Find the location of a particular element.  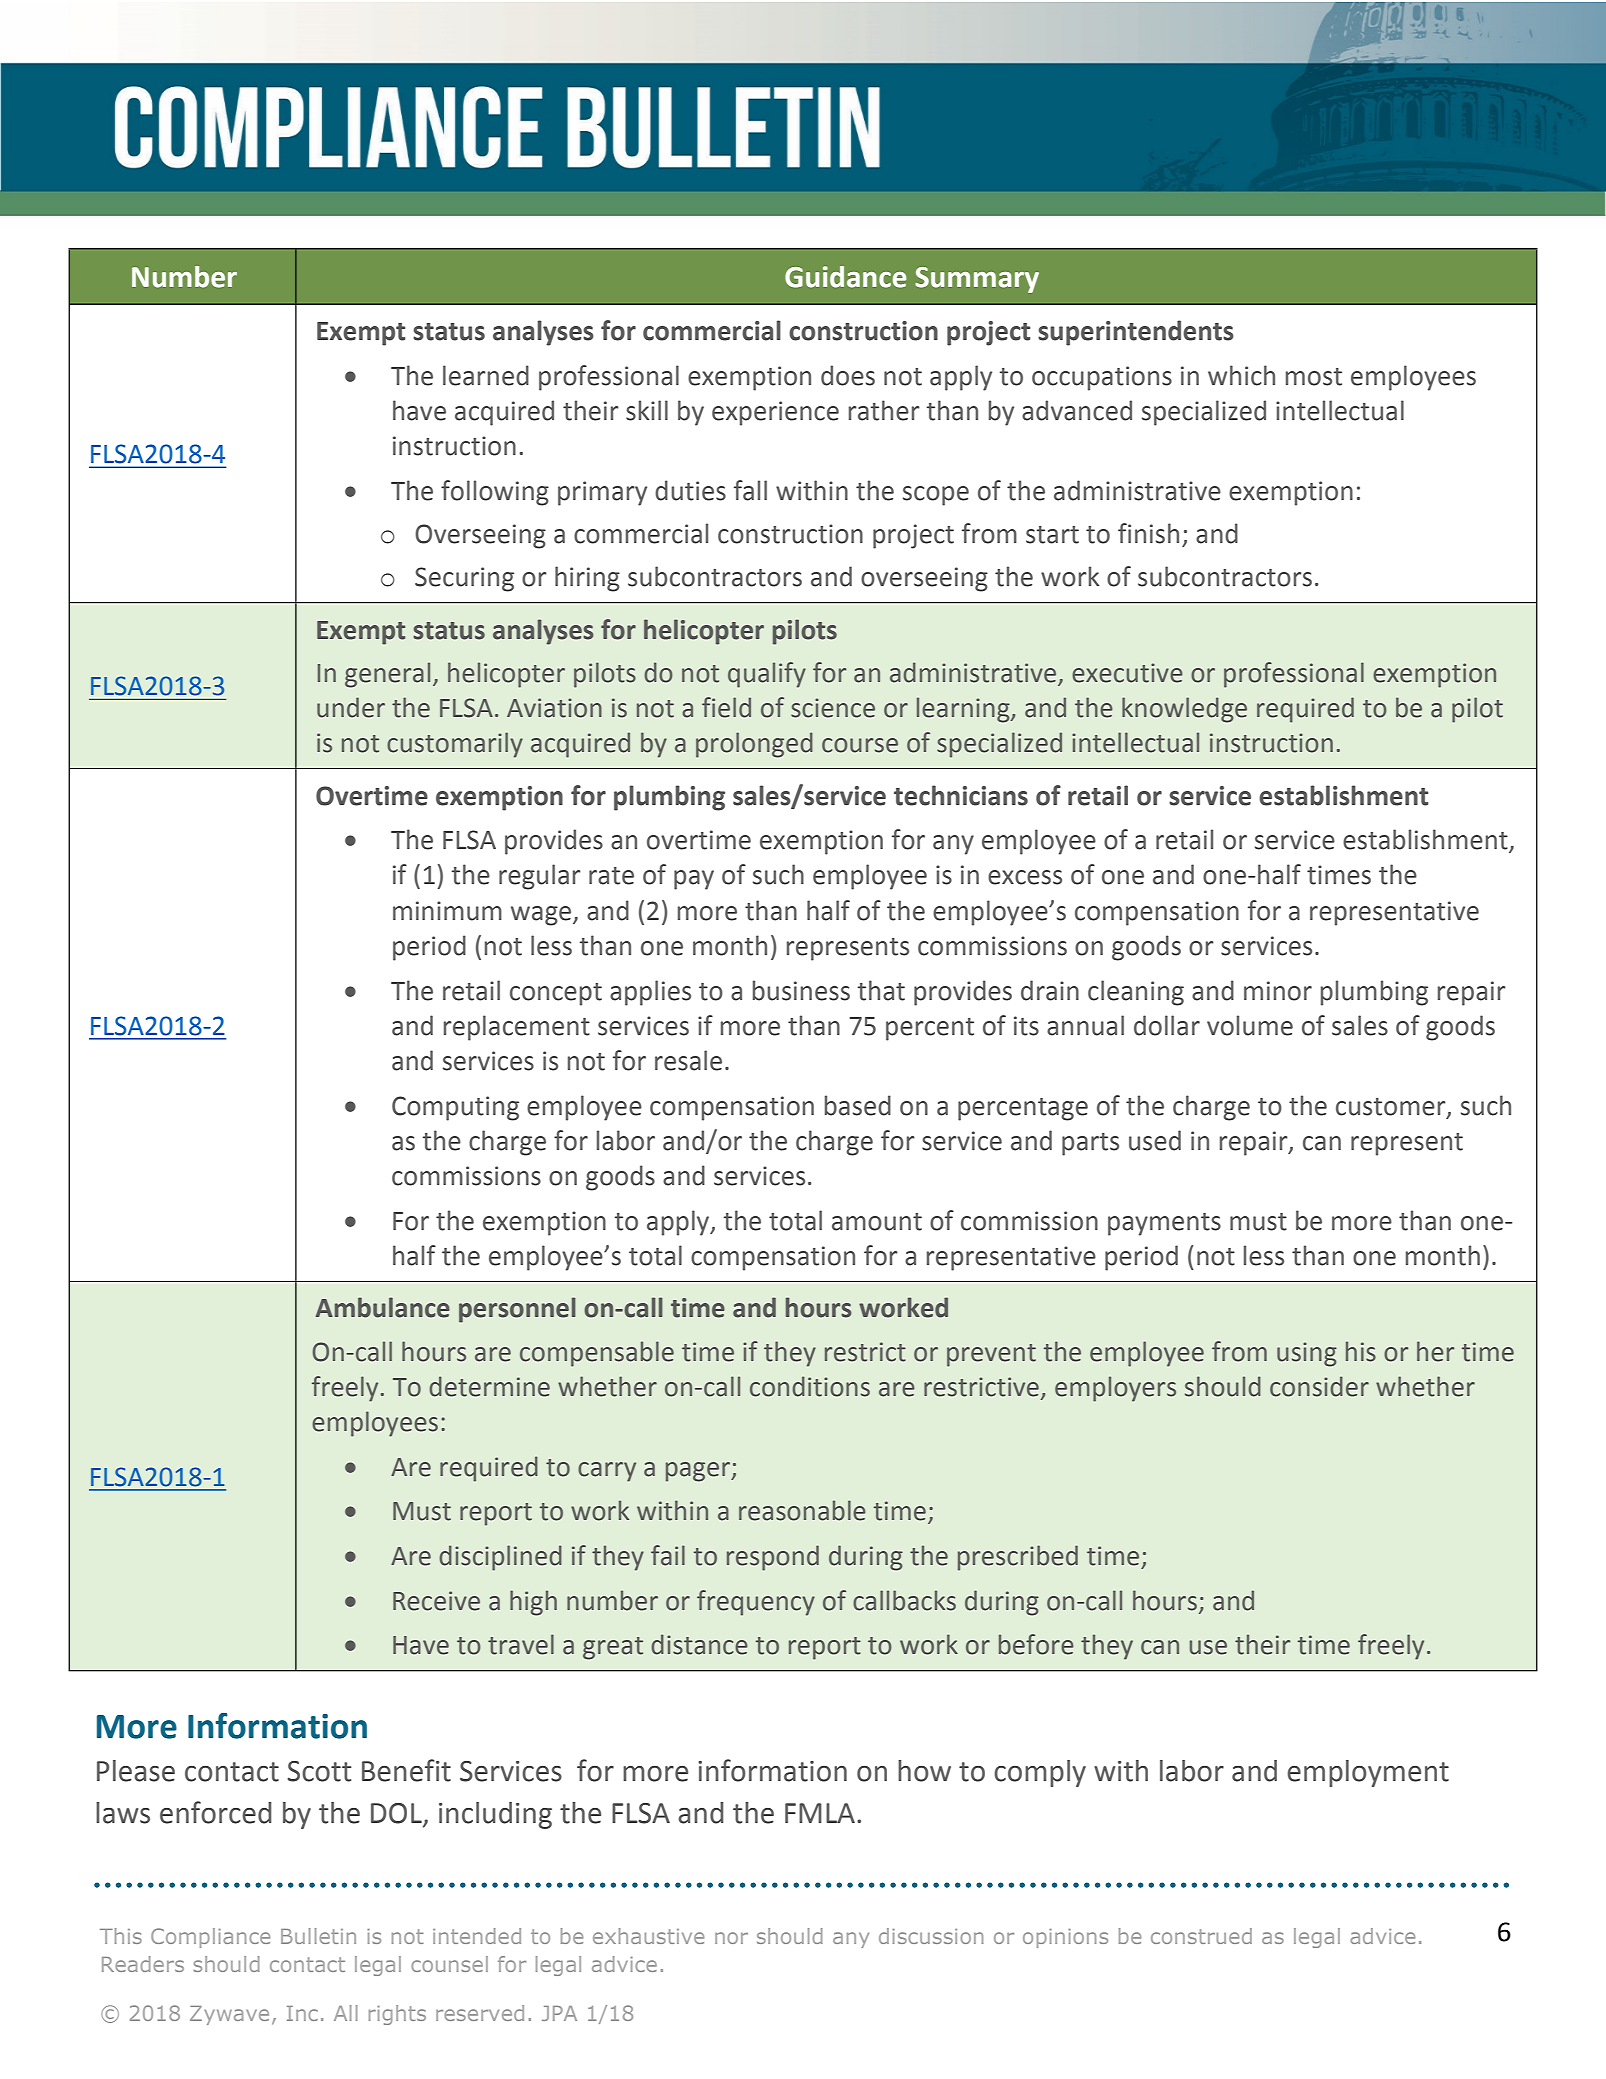

based is located at coordinates (858, 1105).
